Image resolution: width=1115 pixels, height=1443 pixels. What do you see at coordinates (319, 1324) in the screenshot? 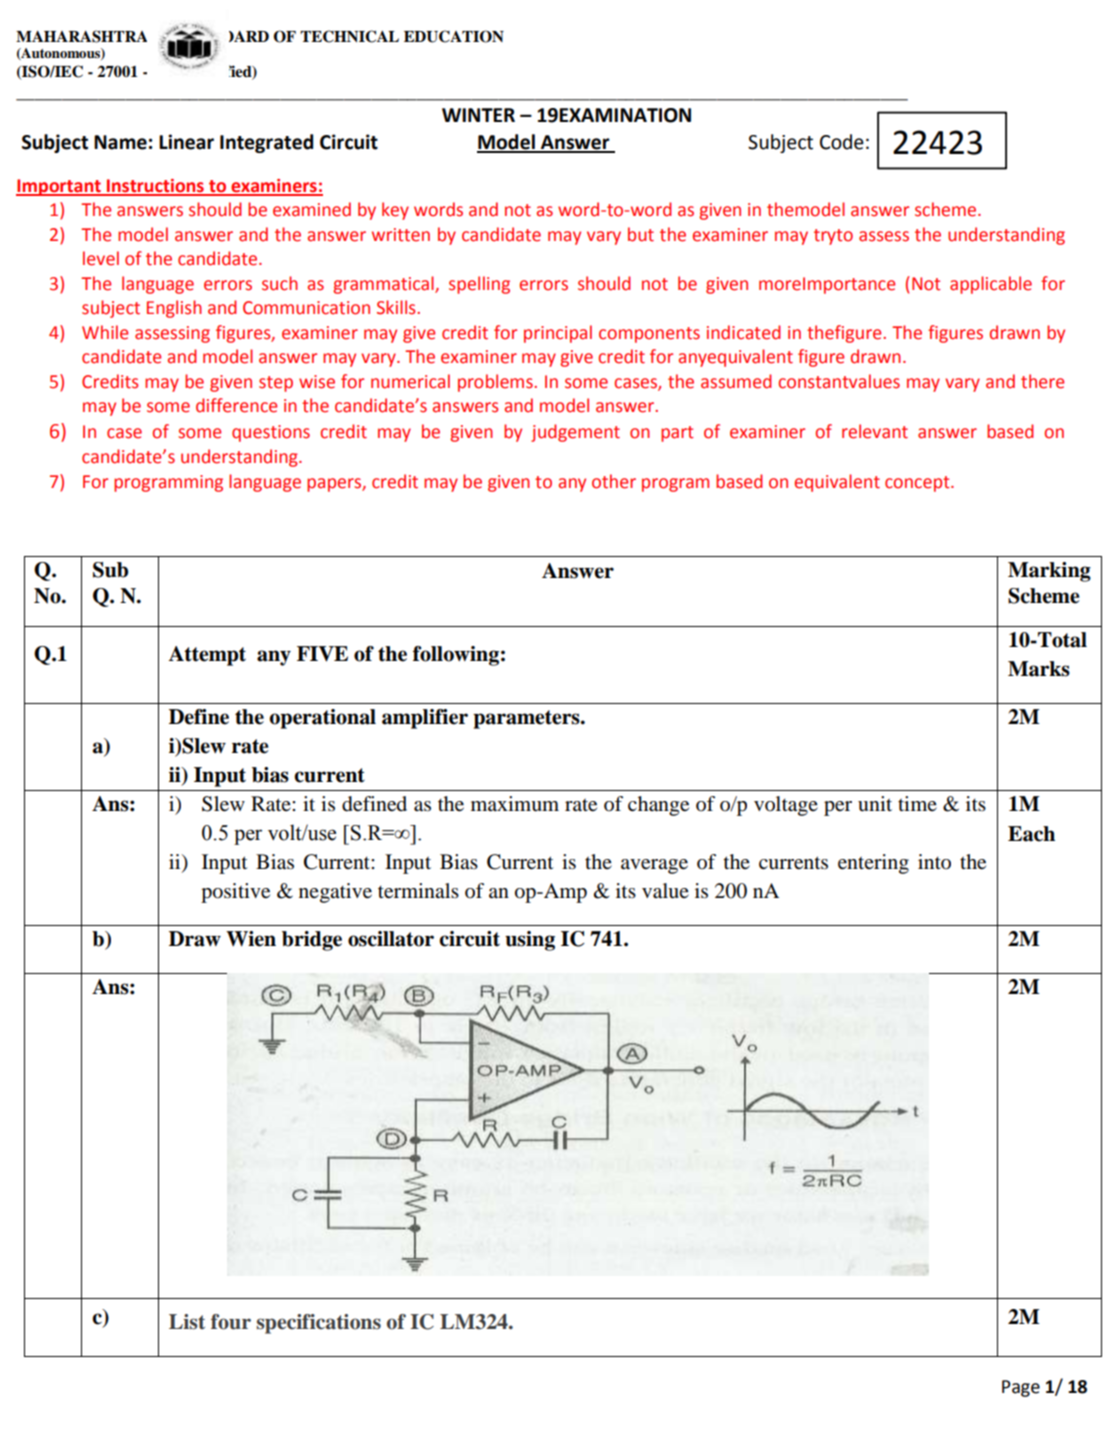
I see `specifications` at bounding box center [319, 1324].
